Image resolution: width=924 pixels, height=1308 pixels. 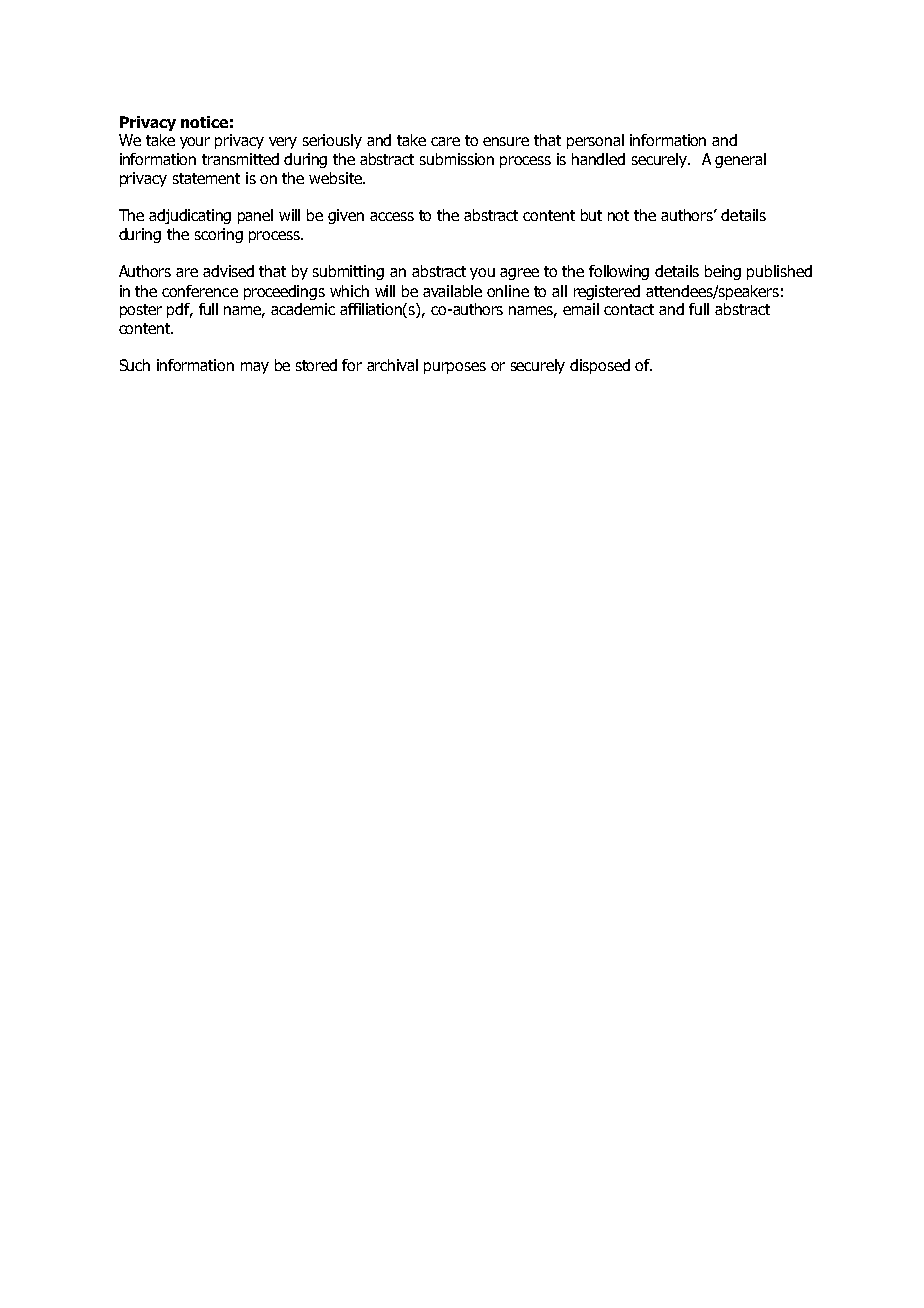 I want to click on agree, so click(x=519, y=274).
